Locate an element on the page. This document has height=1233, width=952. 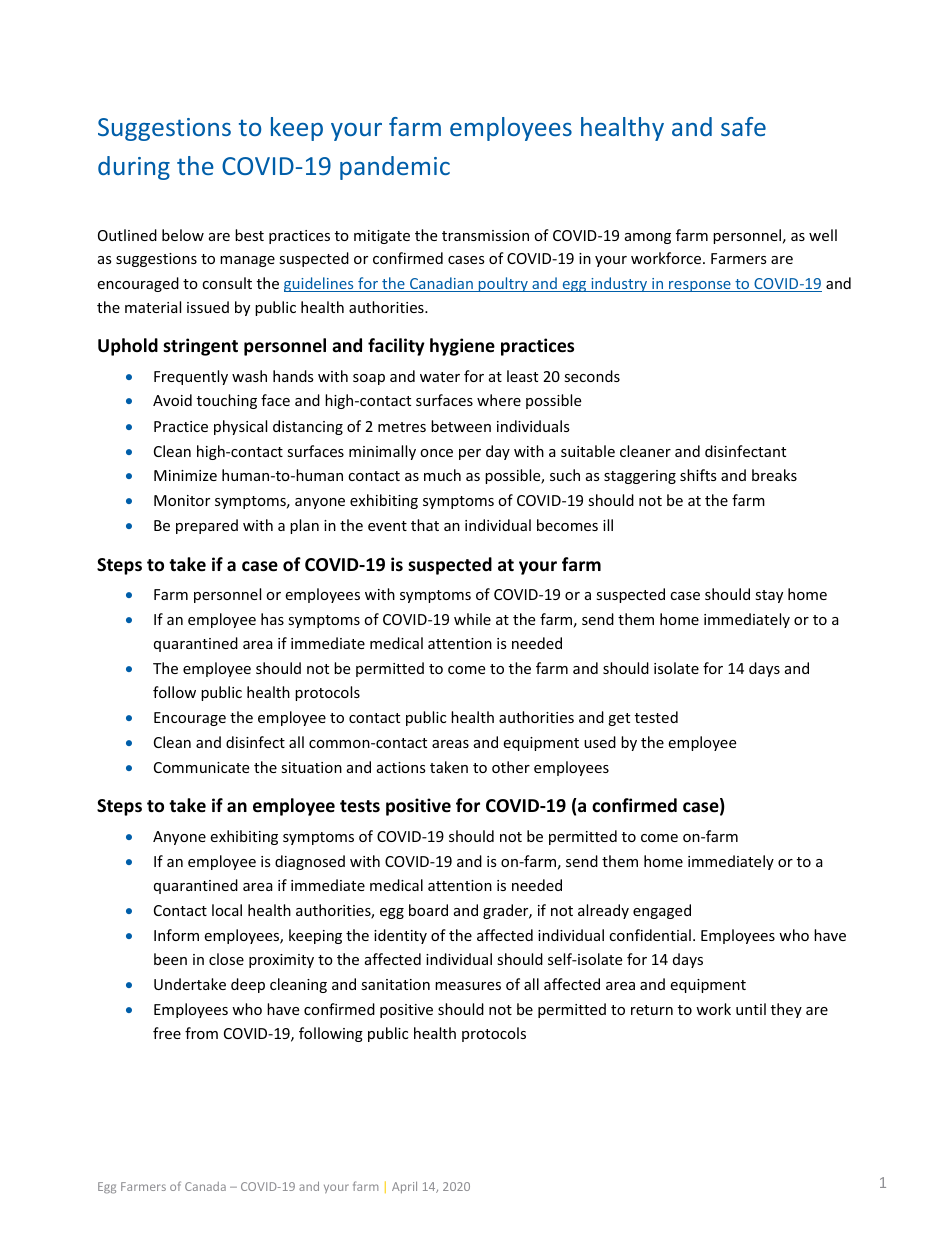
while is located at coordinates (472, 619).
